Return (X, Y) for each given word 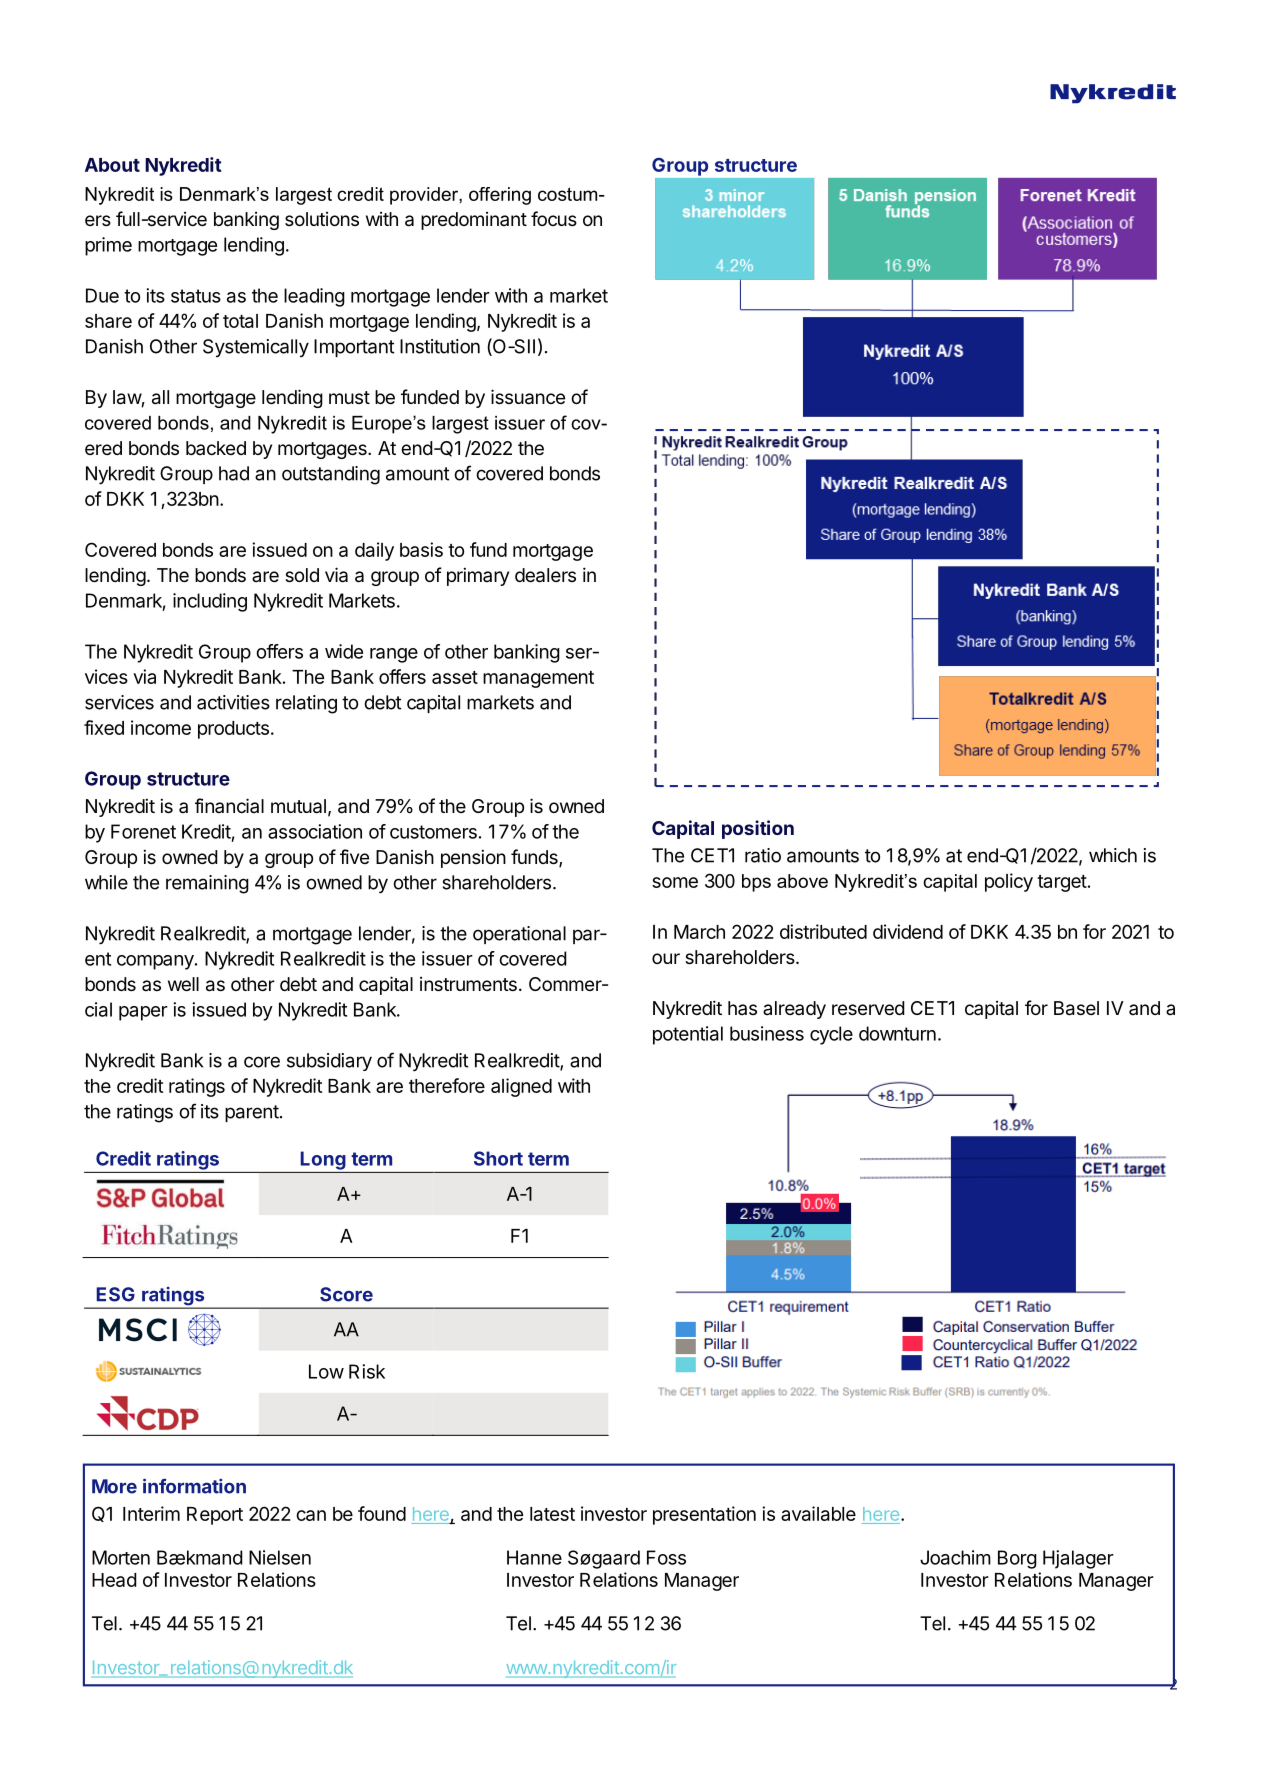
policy (1009, 882)
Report (215, 1516)
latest (552, 1514)
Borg (1017, 1559)
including (210, 602)
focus (554, 218)
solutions (322, 219)
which (1113, 855)
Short (498, 1158)
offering (500, 196)
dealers (545, 575)
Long (323, 1160)
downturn (897, 1033)
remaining (207, 884)
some (675, 882)
